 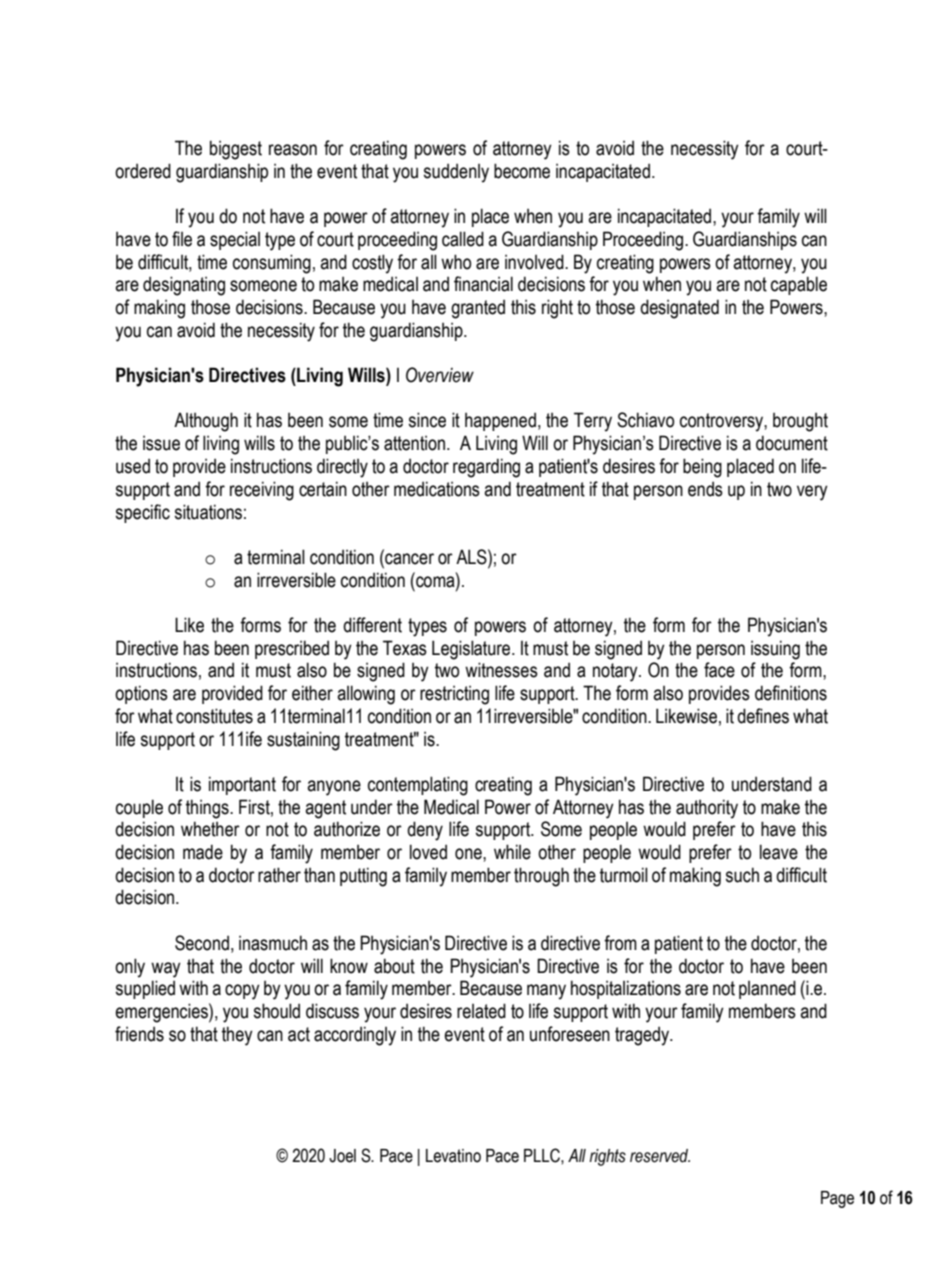 I want to click on Although, so click(x=206, y=422).
